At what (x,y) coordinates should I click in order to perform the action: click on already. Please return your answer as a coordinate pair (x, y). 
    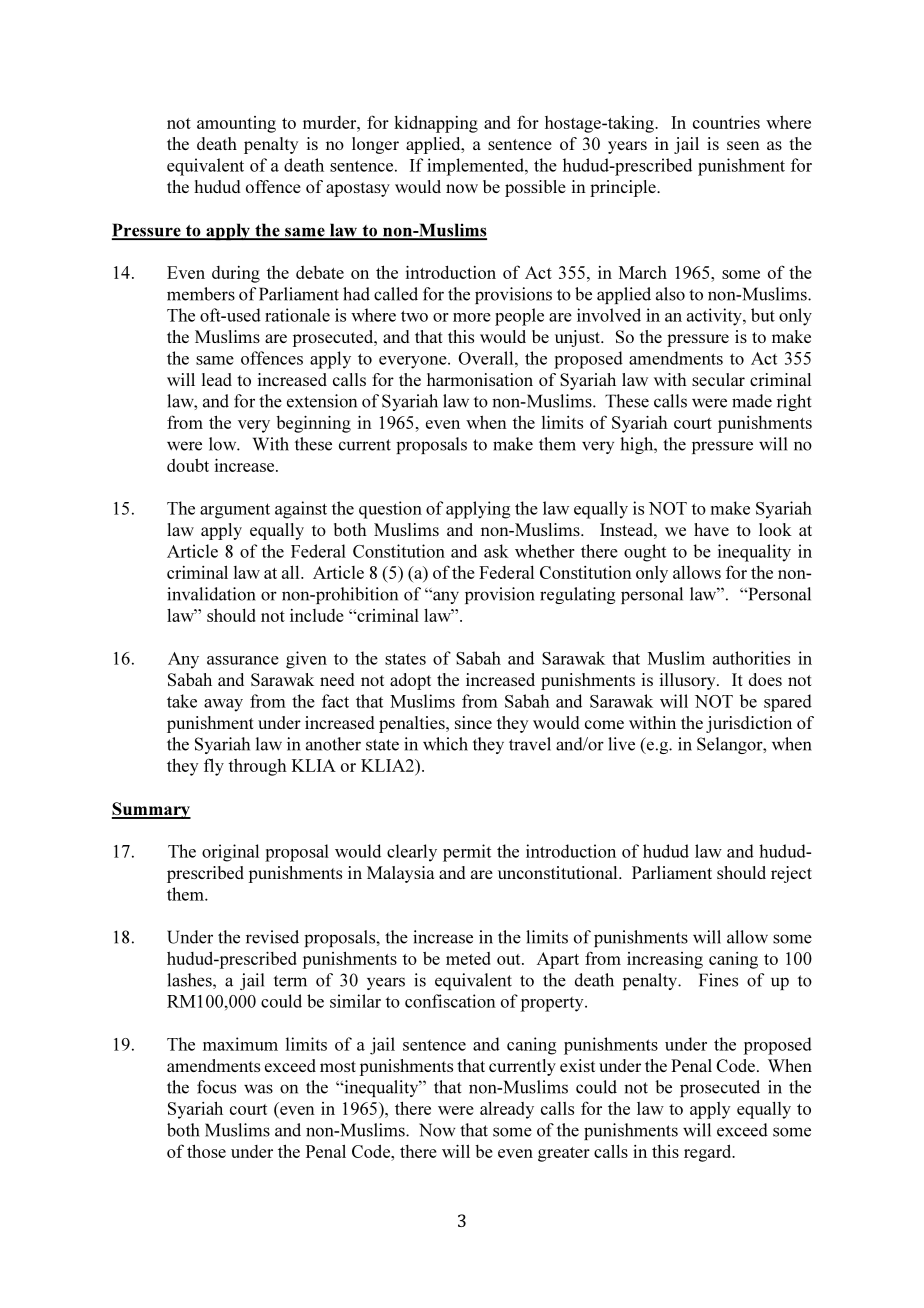
    Looking at the image, I should click on (507, 1110).
